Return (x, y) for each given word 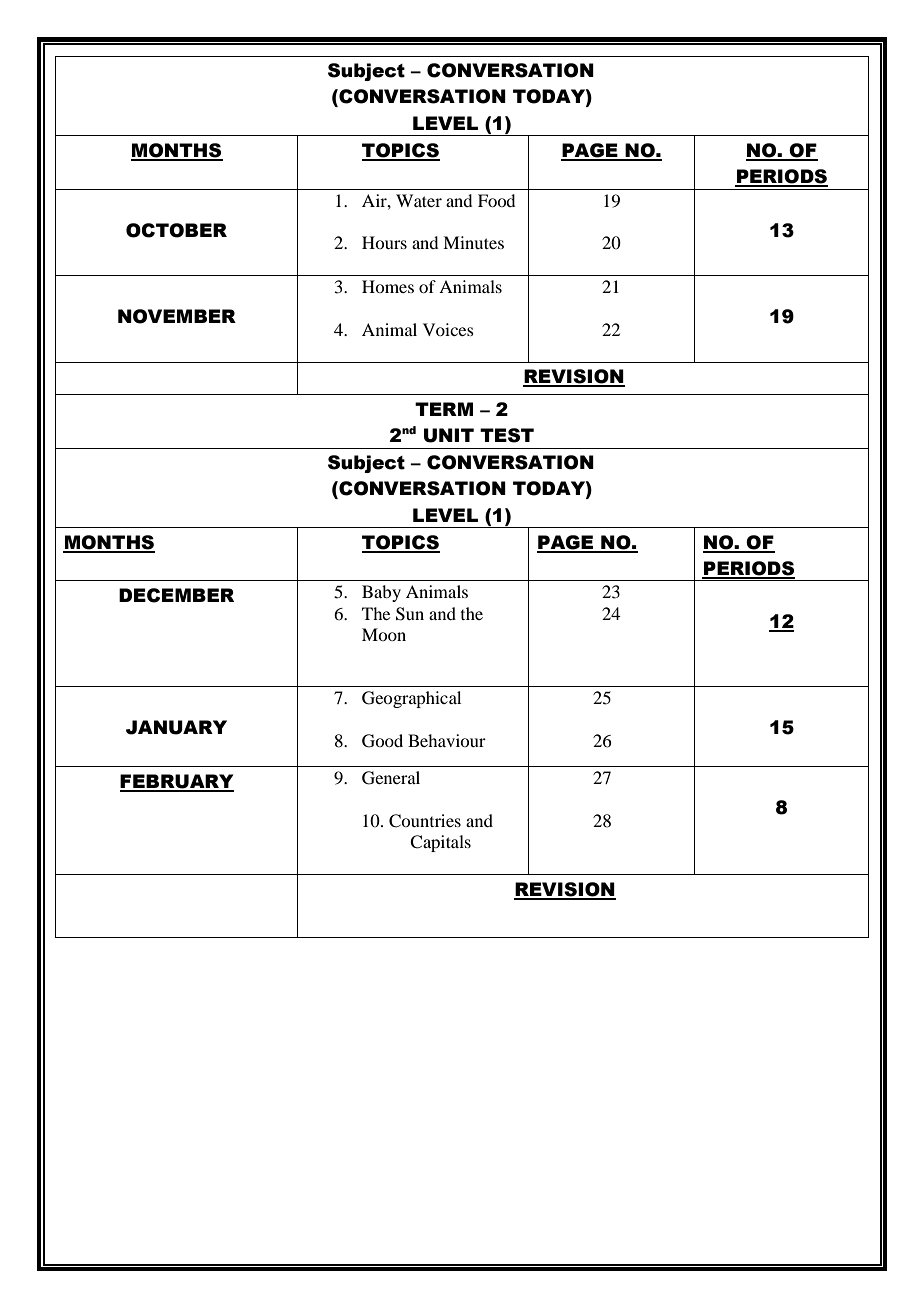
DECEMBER (176, 595)
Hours (384, 242)
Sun (410, 614)
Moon (384, 634)
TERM (444, 409)
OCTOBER (176, 230)
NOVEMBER (177, 316)
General (391, 778)
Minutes (473, 242)
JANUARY (176, 727)
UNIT (449, 435)
